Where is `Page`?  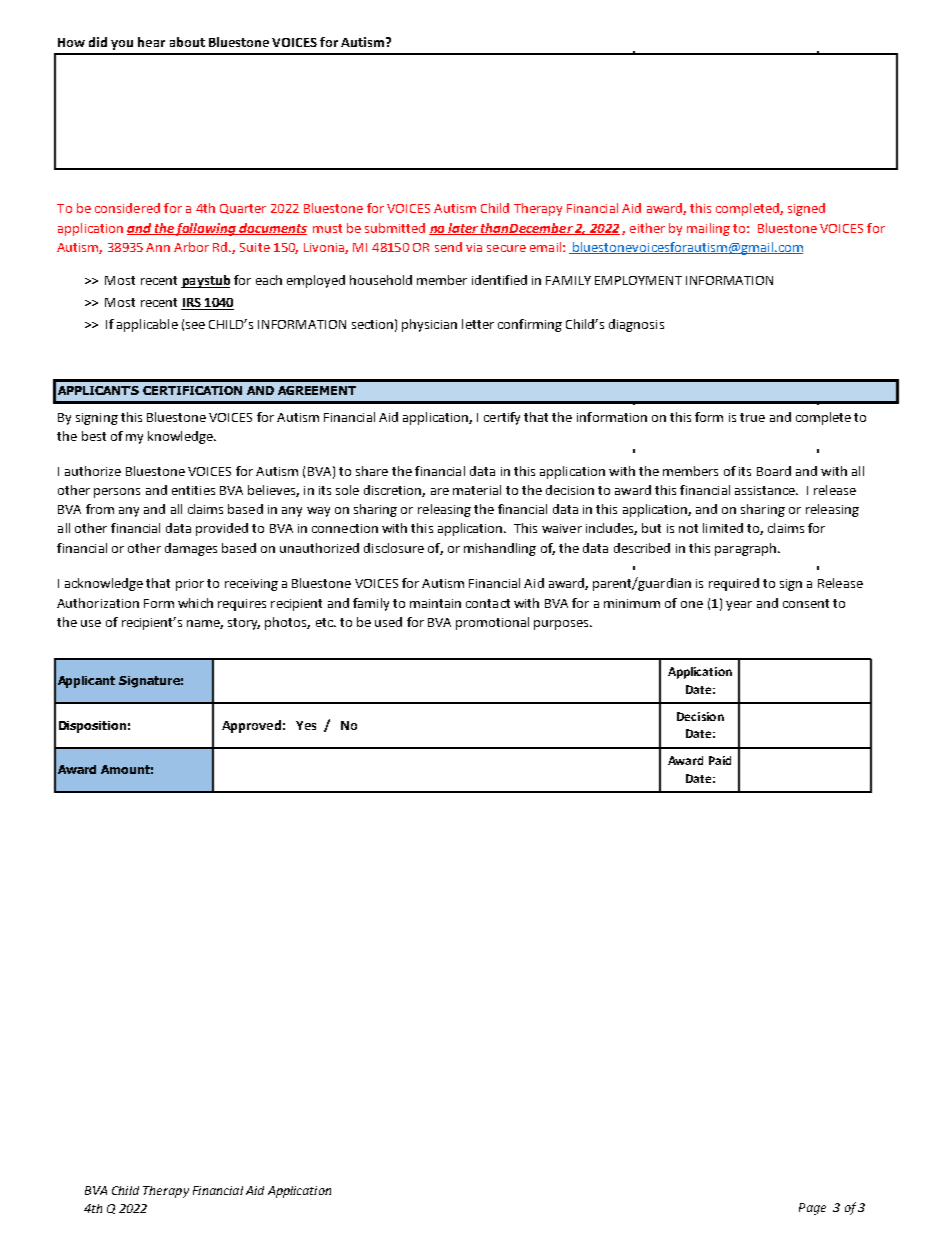
Page is located at coordinates (812, 1209).
